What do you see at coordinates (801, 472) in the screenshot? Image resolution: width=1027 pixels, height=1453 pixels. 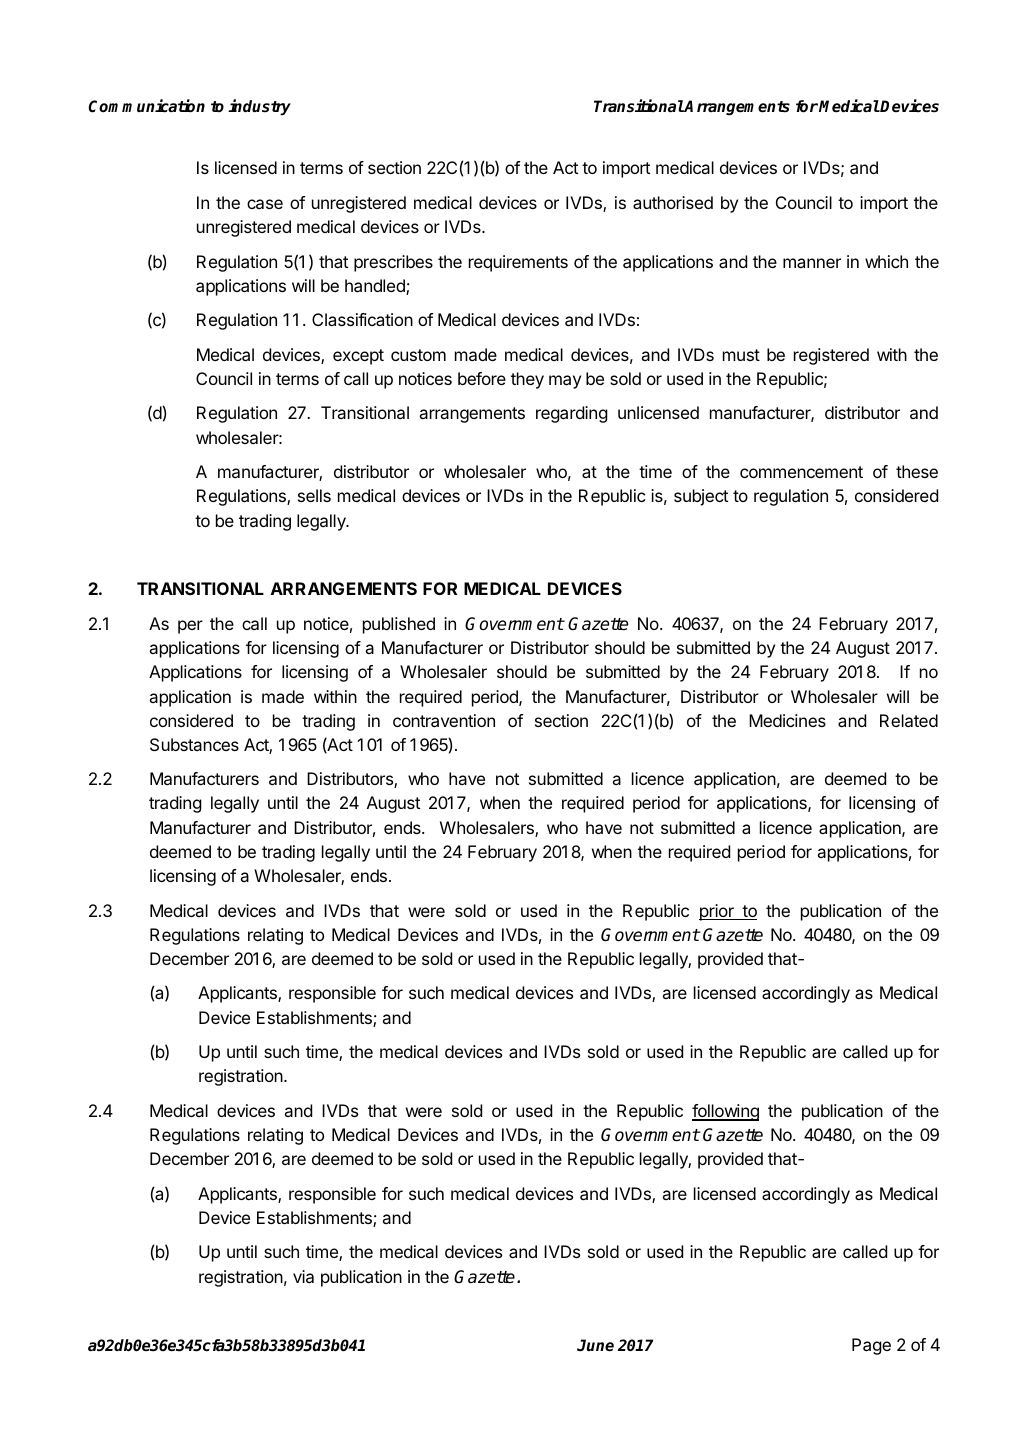 I see `commencement` at bounding box center [801, 472].
